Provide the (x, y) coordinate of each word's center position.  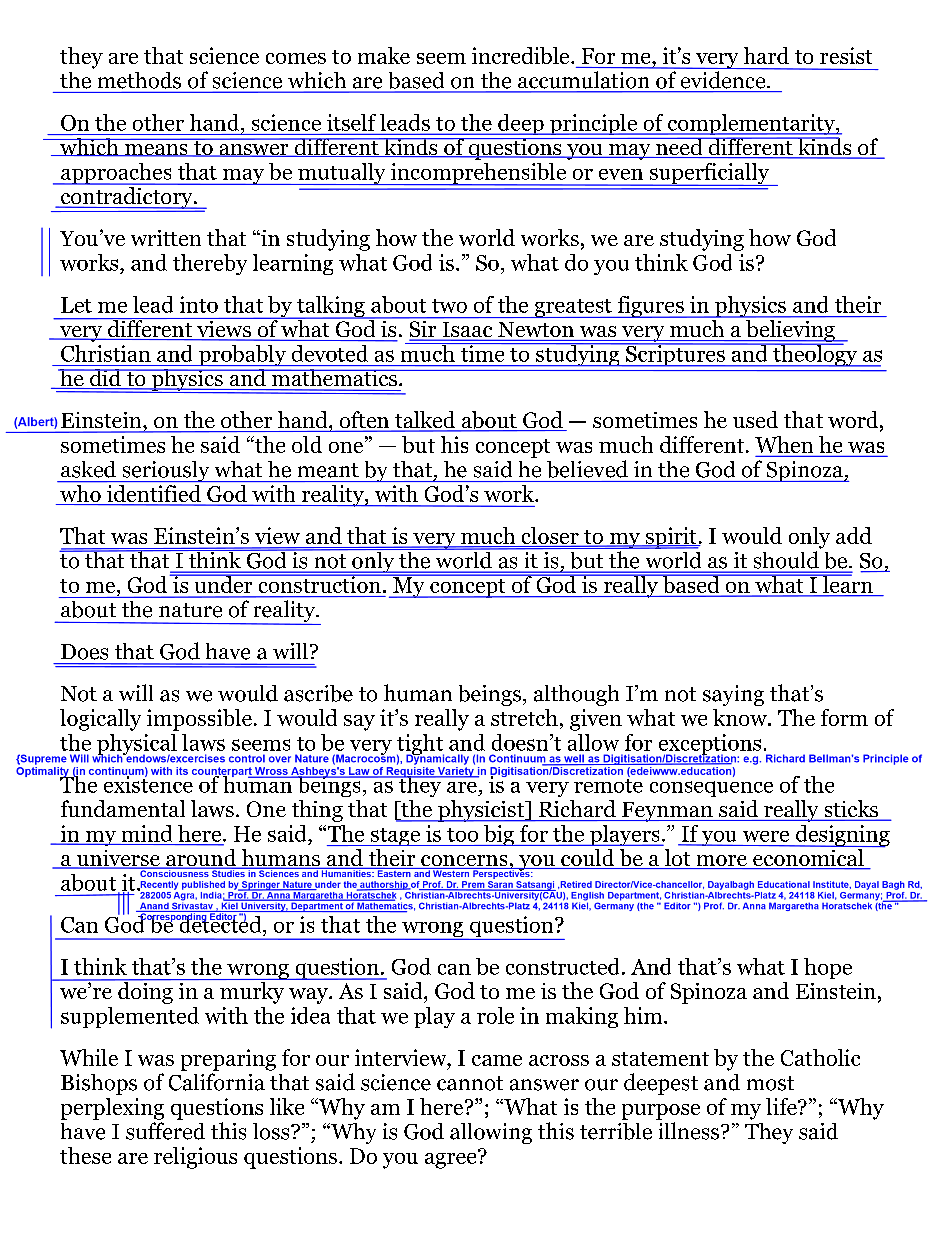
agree (452, 1159)
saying (733, 695)
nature (190, 610)
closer (551, 536)
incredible (520, 55)
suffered (165, 1131)
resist (846, 55)
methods (139, 80)
